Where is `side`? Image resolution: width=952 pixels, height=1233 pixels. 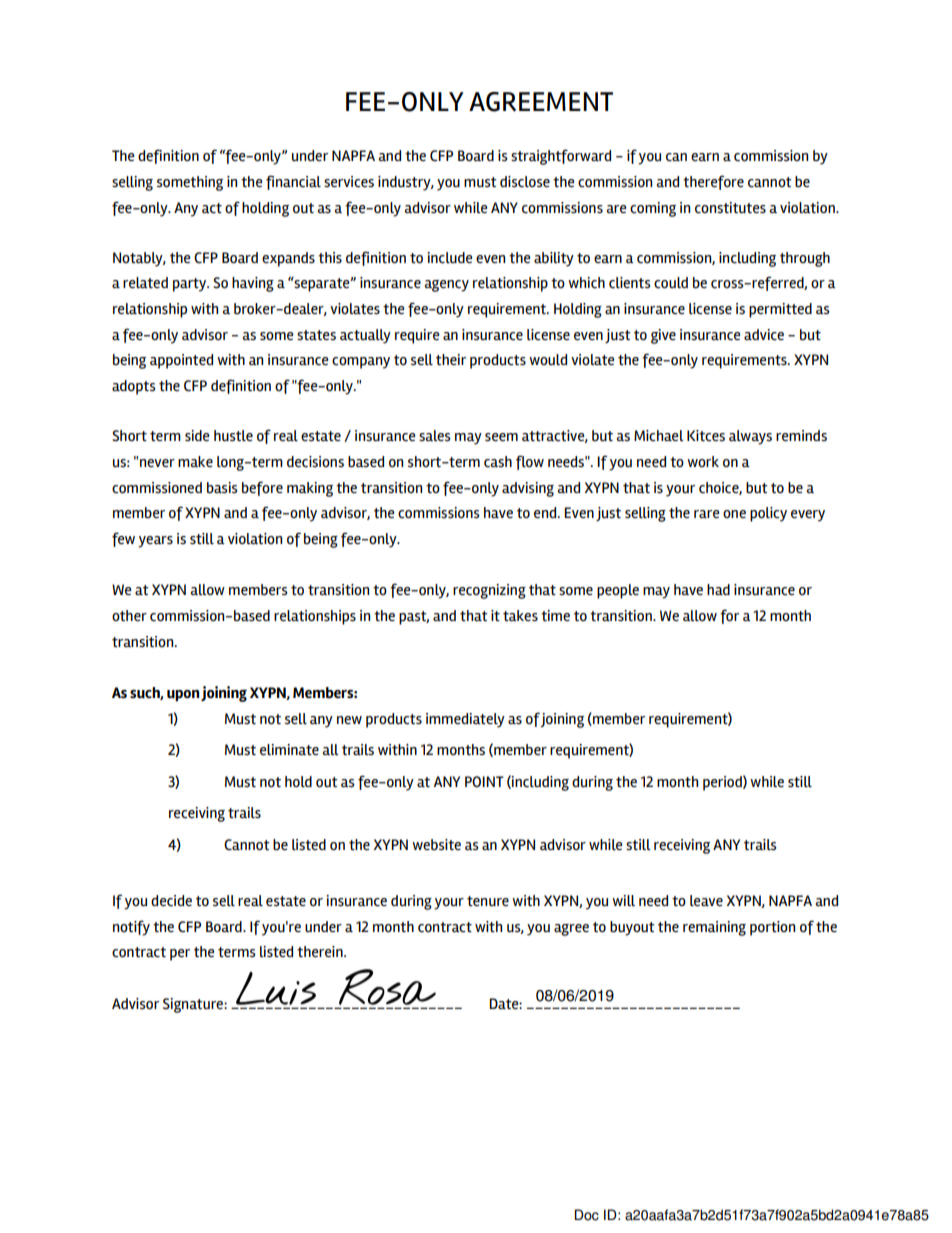 side is located at coordinates (197, 436).
